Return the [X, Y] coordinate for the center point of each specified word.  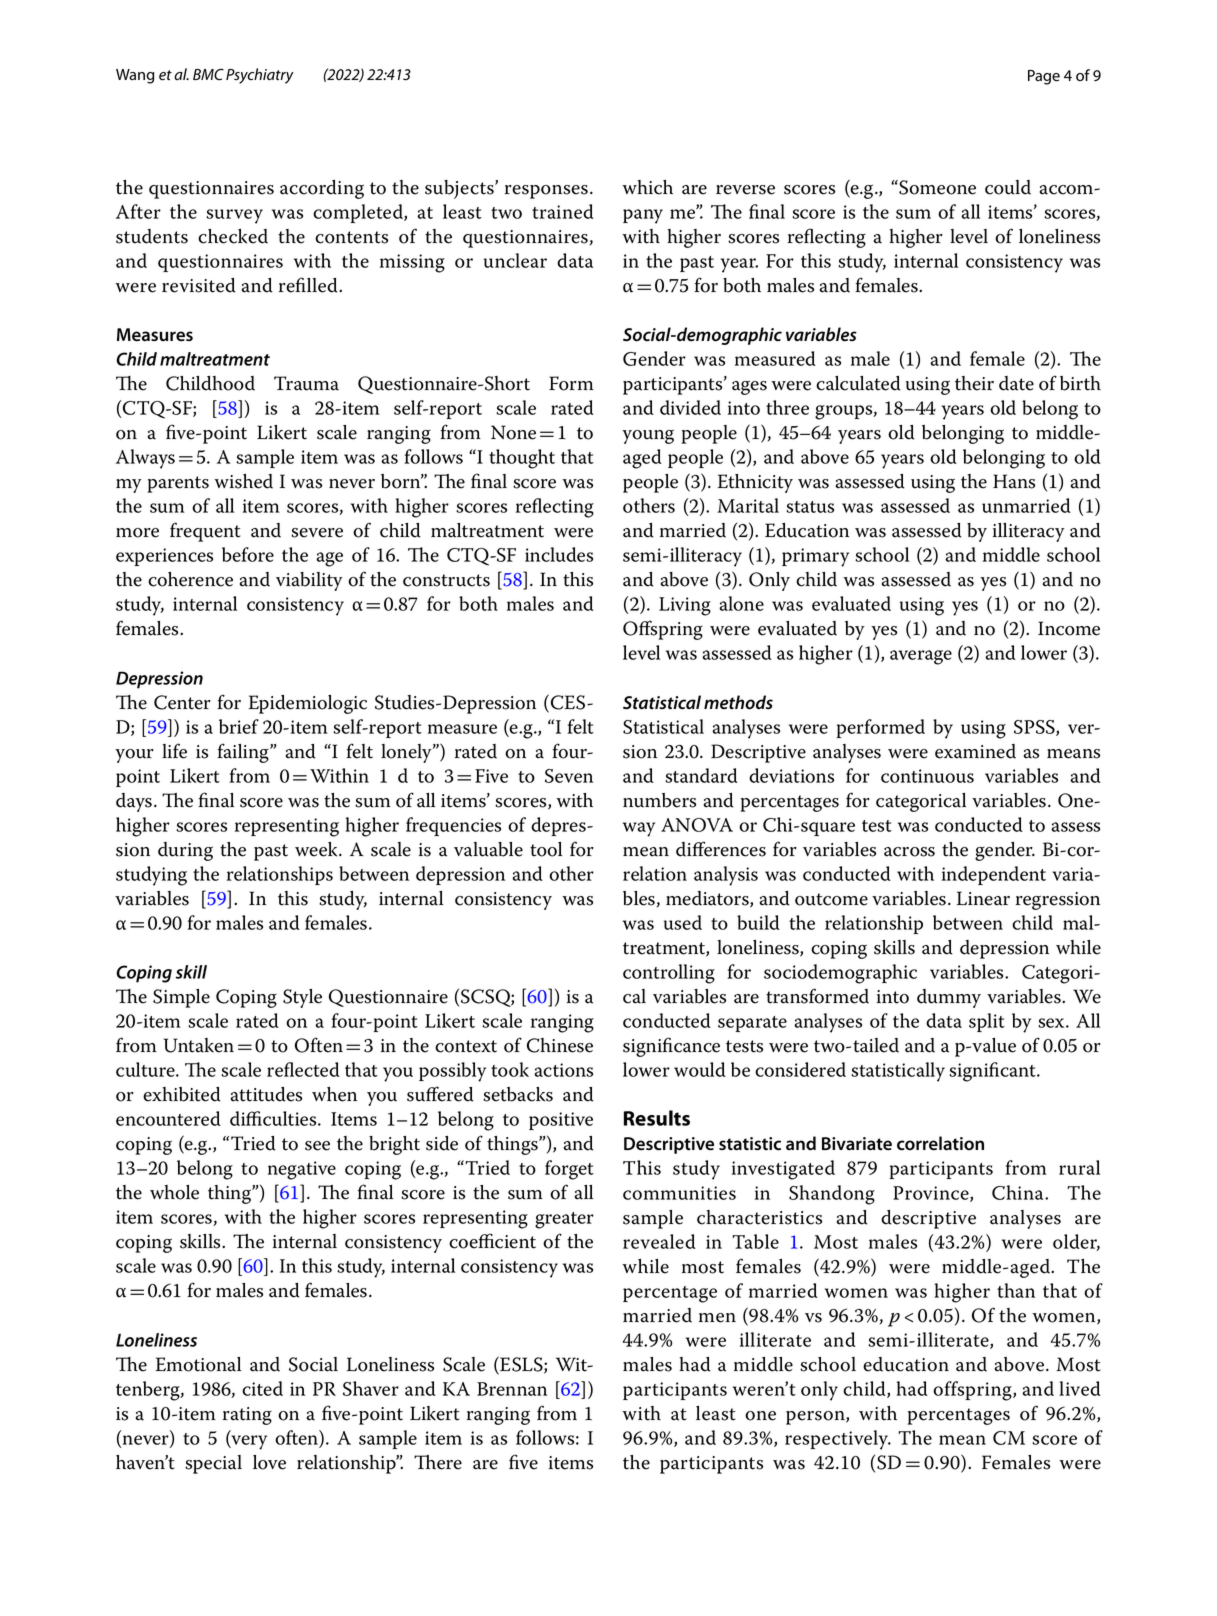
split [987, 1022]
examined [975, 751]
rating [247, 1416]
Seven [569, 776]
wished [243, 481]
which [647, 187]
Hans [1014, 481]
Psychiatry [260, 76]
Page [1044, 77]
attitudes [266, 1094]
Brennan [512, 1389]
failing [244, 753]
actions [563, 1070]
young [648, 436]
